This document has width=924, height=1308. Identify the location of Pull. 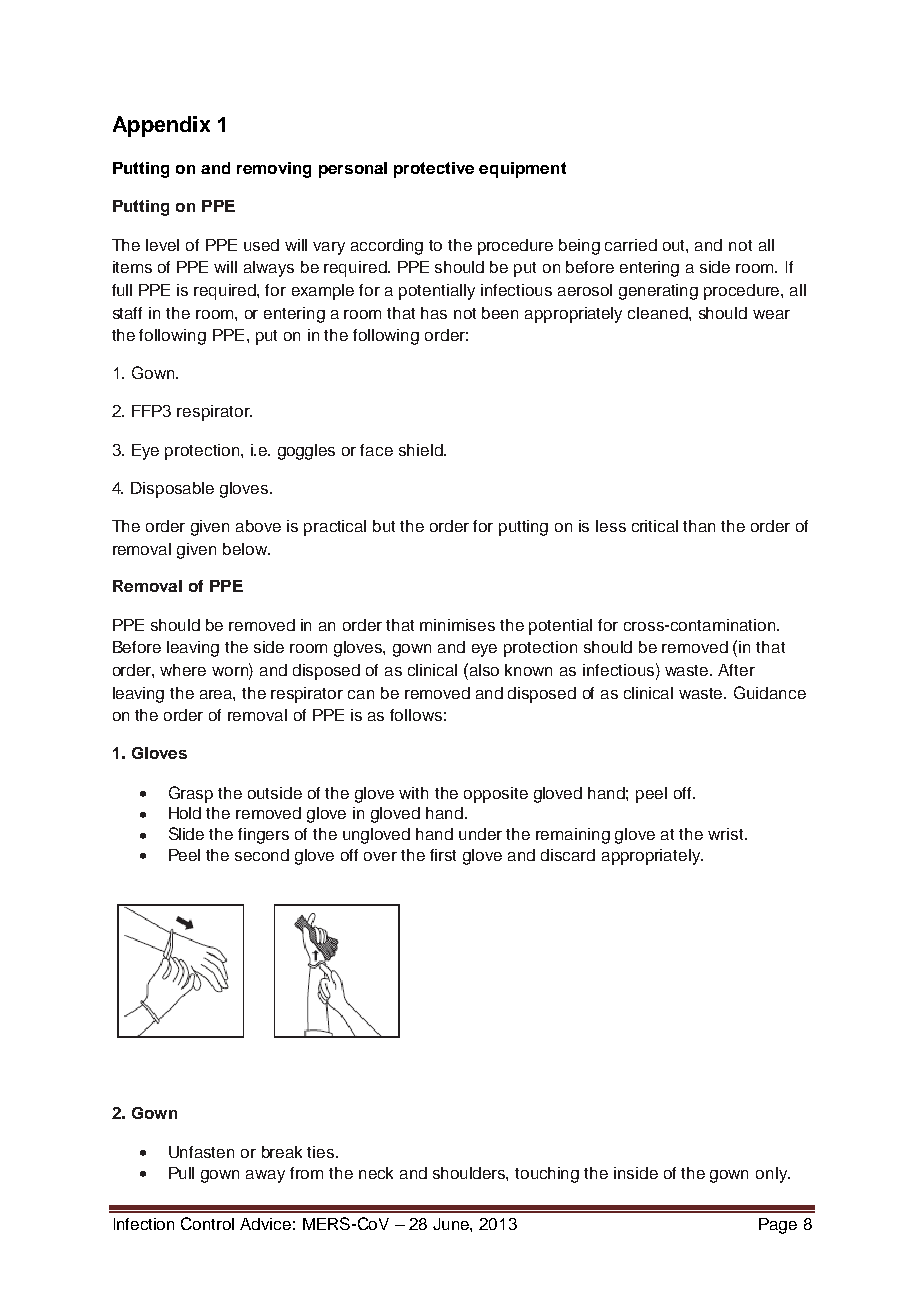
(181, 1173).
